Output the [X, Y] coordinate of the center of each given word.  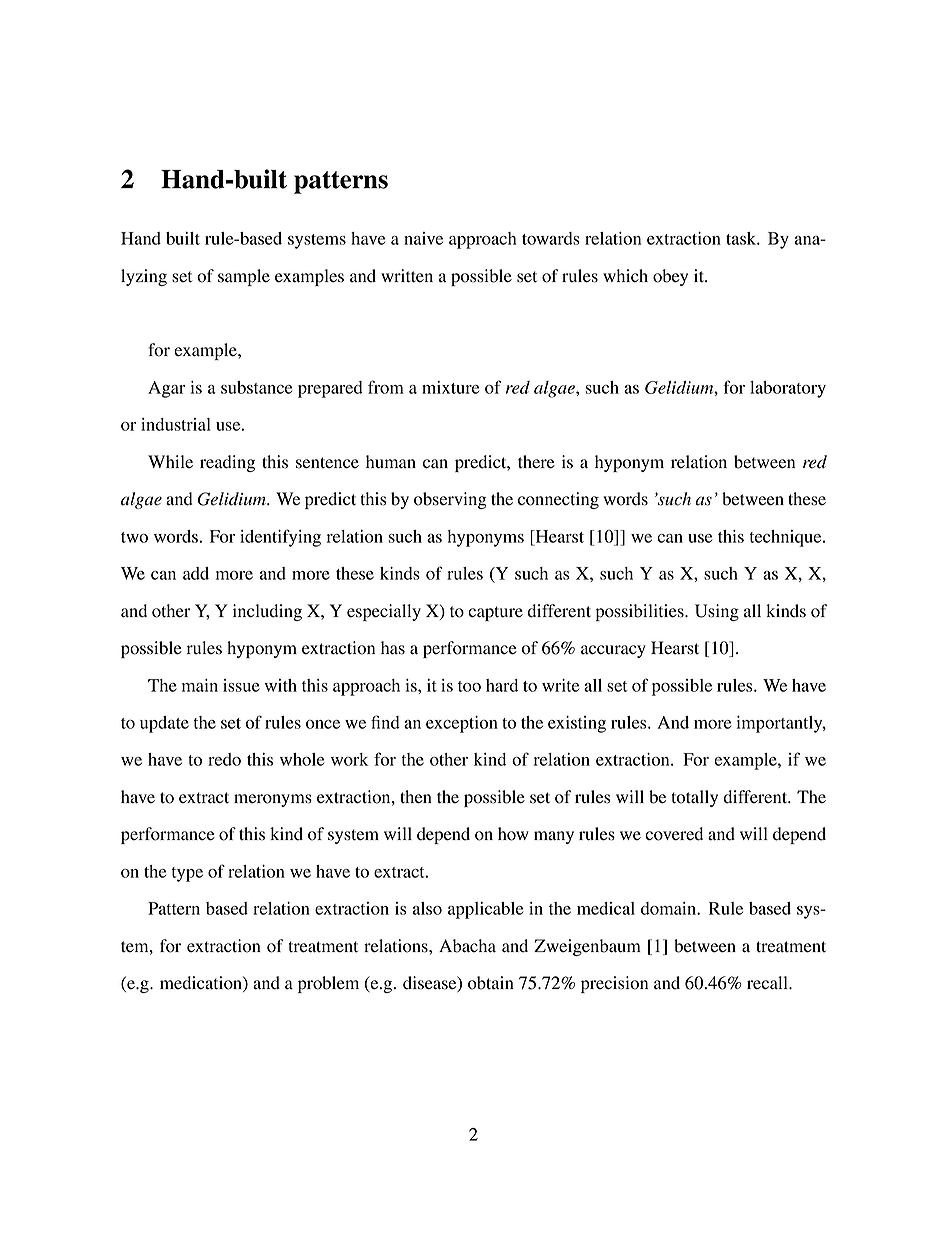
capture [495, 613]
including [267, 612]
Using [717, 612]
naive [423, 238]
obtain [491, 983]
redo [224, 759]
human [391, 462]
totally [695, 798]
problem [328, 984]
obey [670, 277]
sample [244, 277]
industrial [176, 424]
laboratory [788, 389]
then [416, 797]
